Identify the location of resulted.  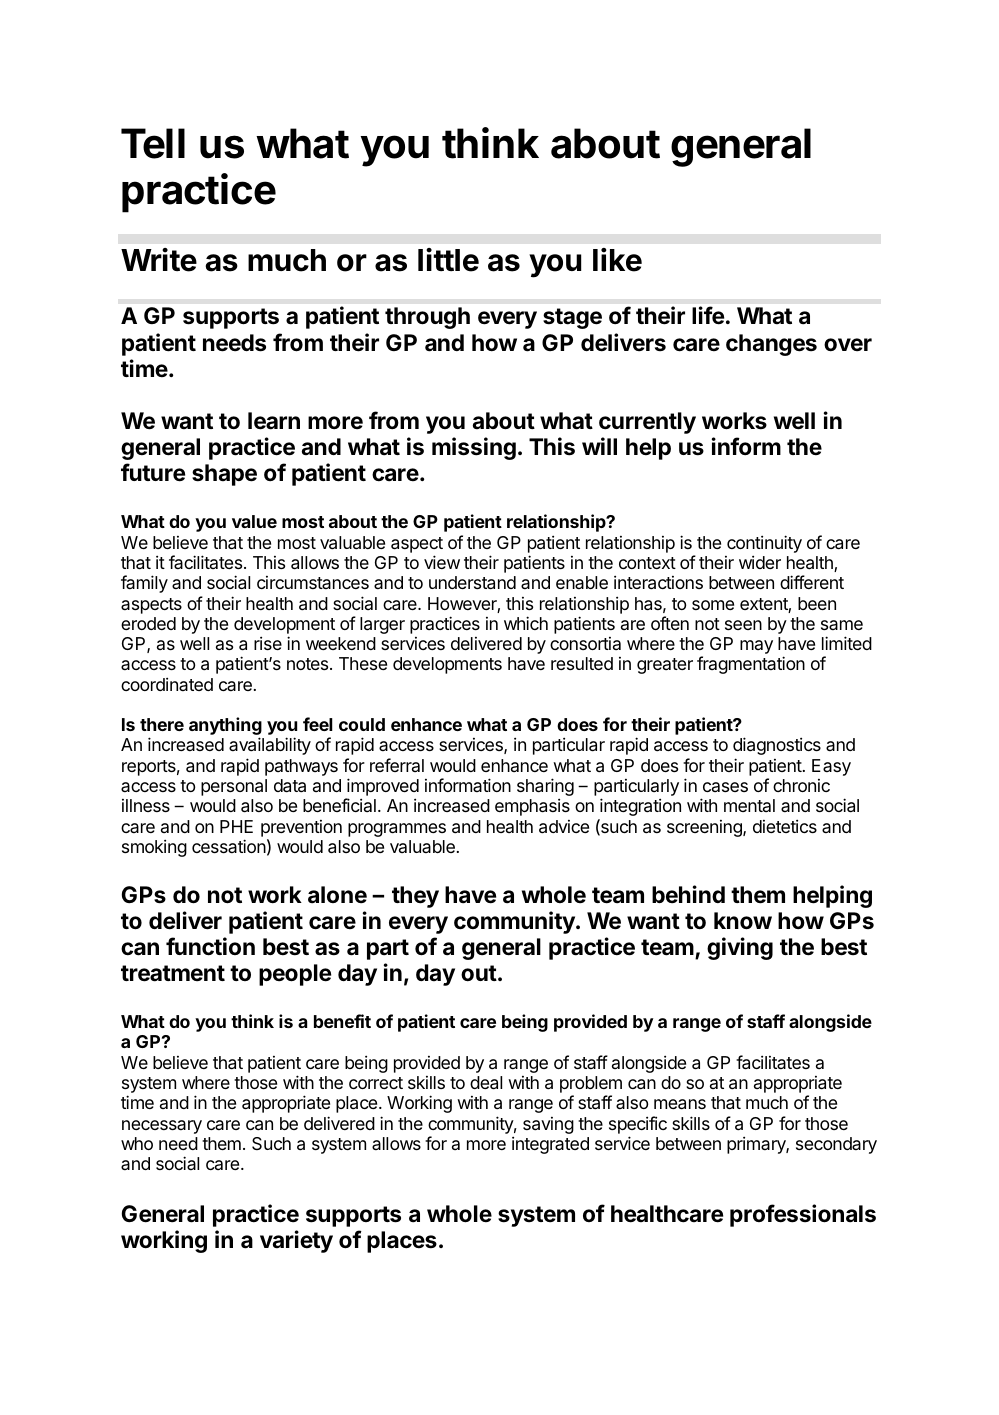
(582, 663).
